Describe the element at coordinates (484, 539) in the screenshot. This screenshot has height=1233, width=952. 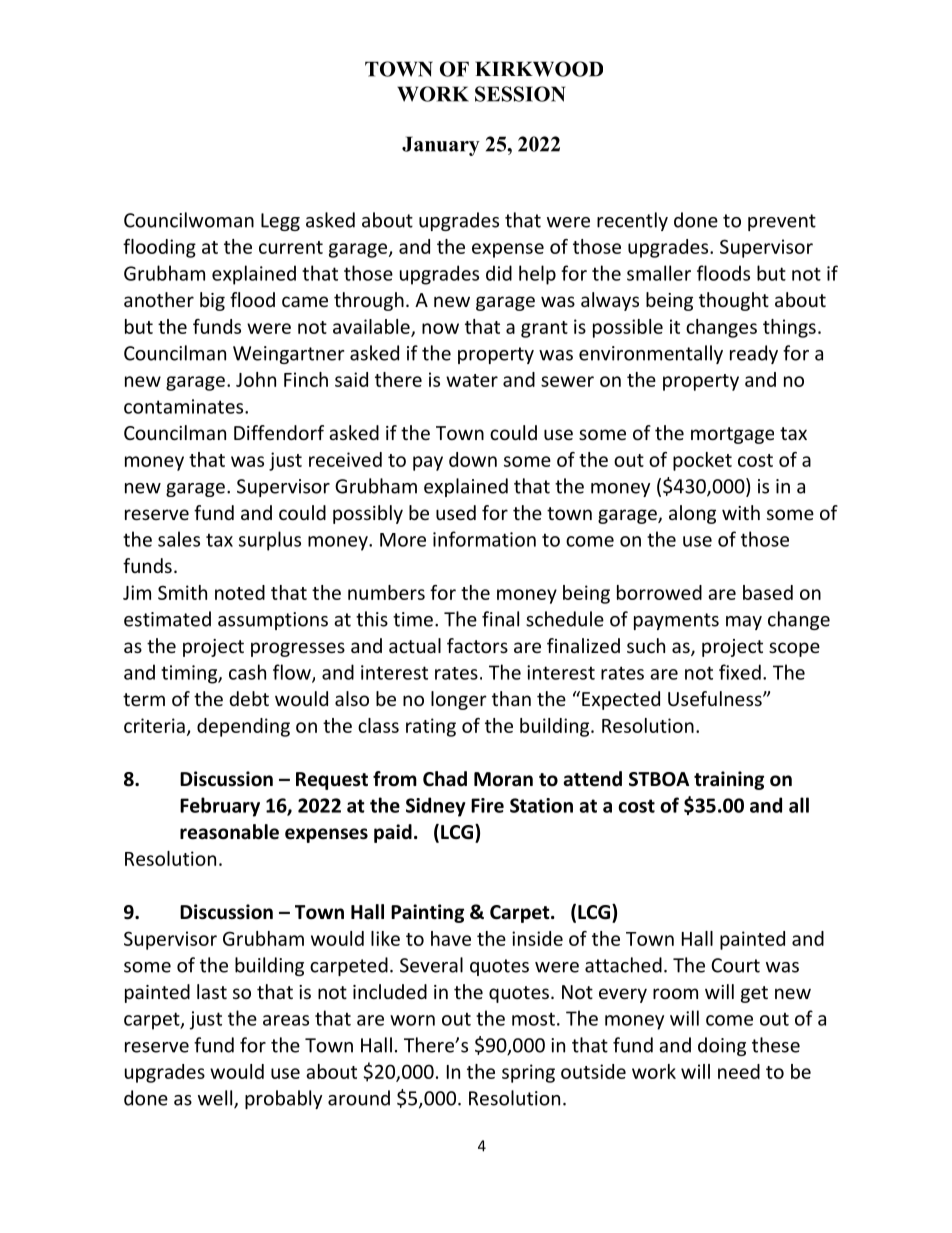
I see `information` at that location.
